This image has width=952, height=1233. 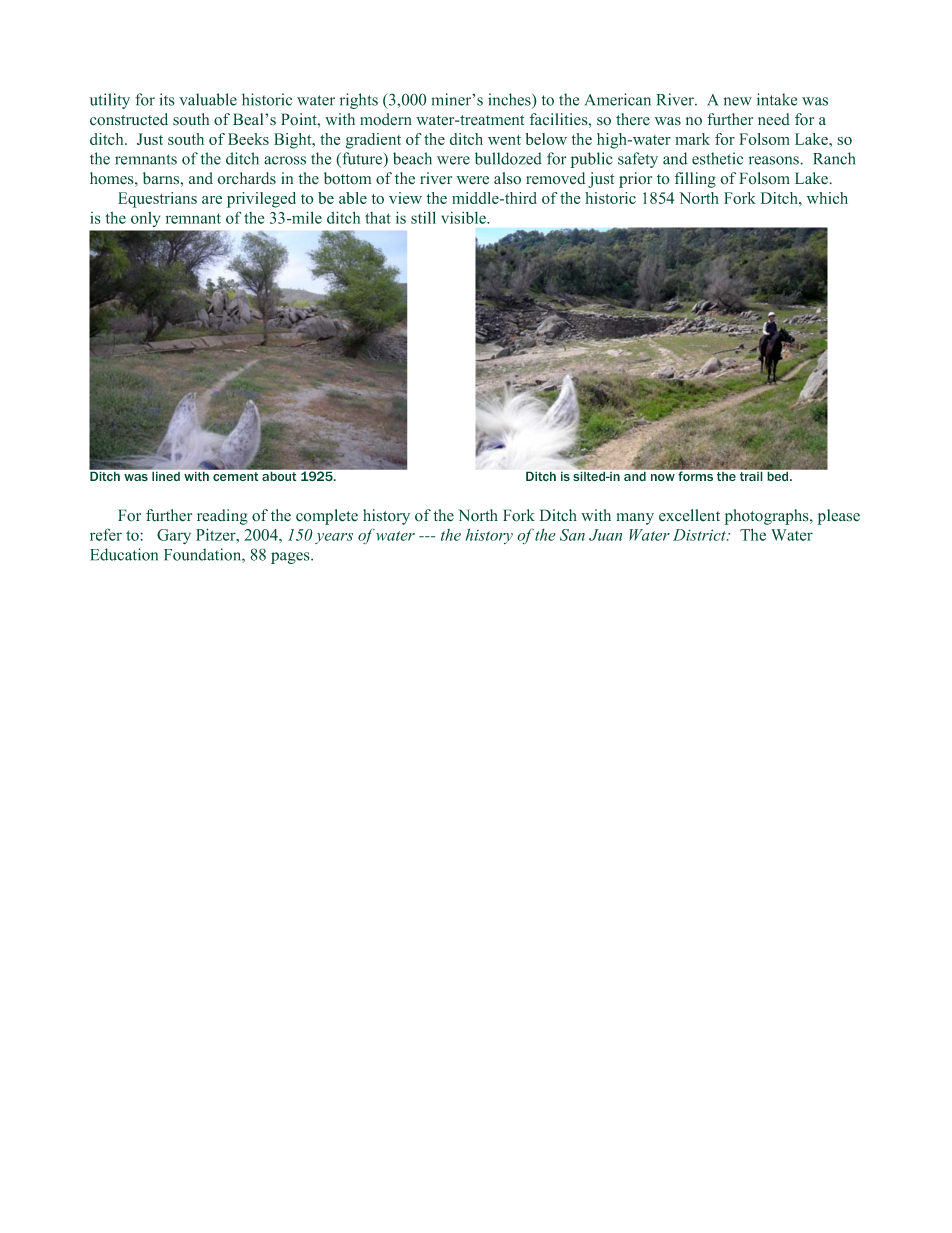 I want to click on inches, so click(x=510, y=99).
